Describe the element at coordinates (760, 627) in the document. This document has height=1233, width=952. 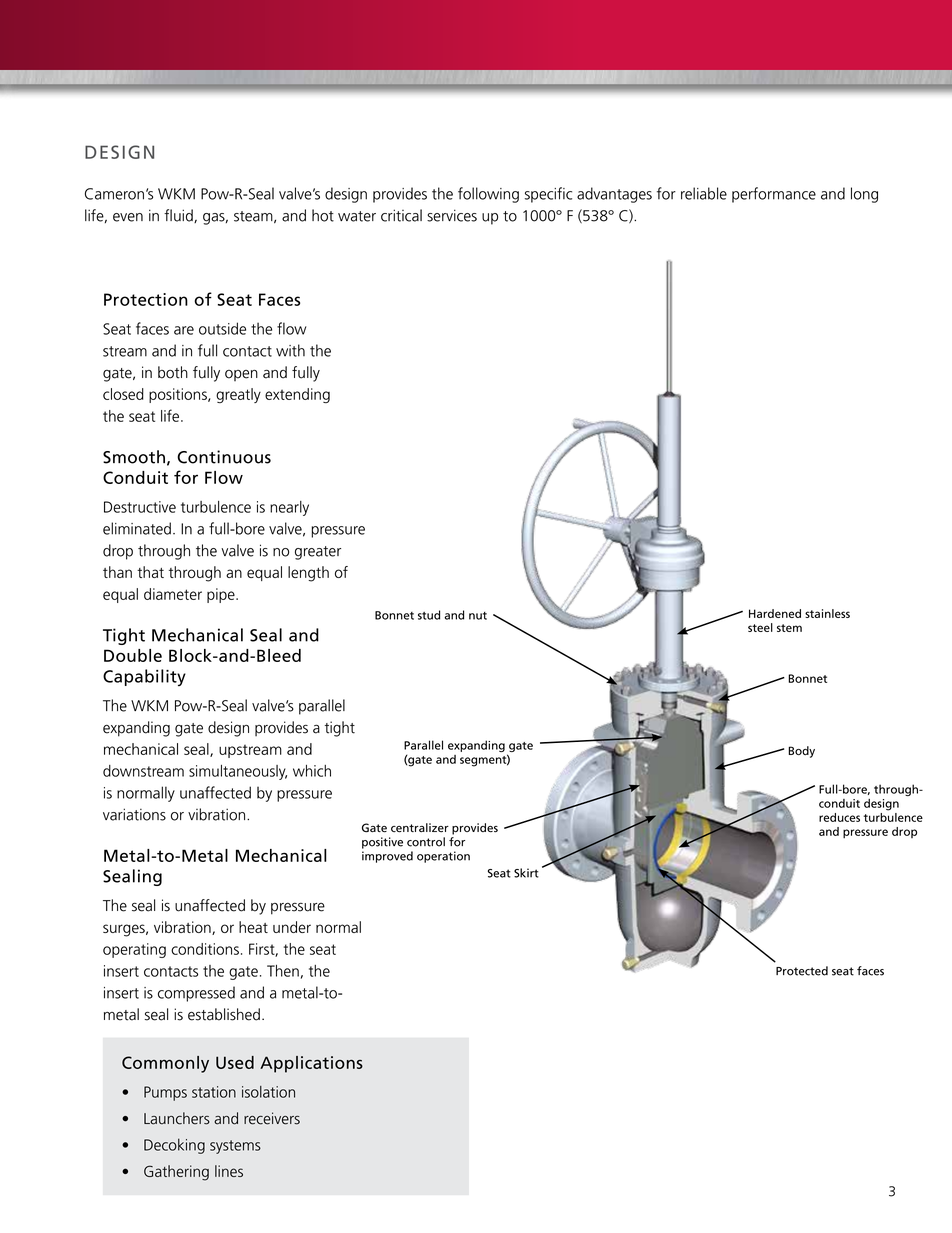
I see `steel` at that location.
